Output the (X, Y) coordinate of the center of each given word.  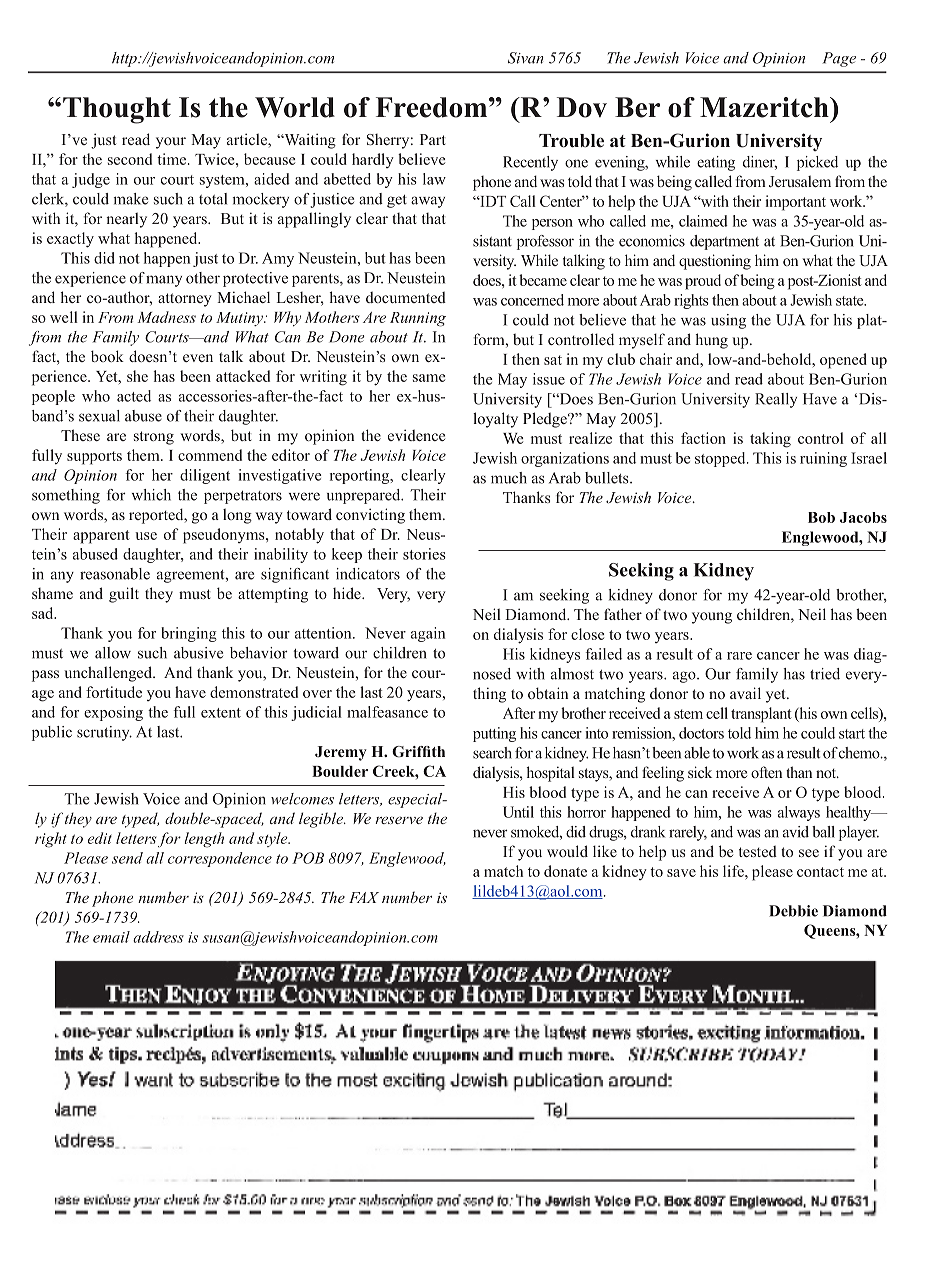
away (428, 202)
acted (134, 396)
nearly (126, 220)
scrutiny (104, 733)
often (766, 772)
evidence (416, 435)
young (712, 618)
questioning (715, 262)
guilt (124, 595)
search (492, 753)
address (158, 937)
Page (839, 59)
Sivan (526, 58)
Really (776, 400)
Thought (117, 110)
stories (424, 554)
